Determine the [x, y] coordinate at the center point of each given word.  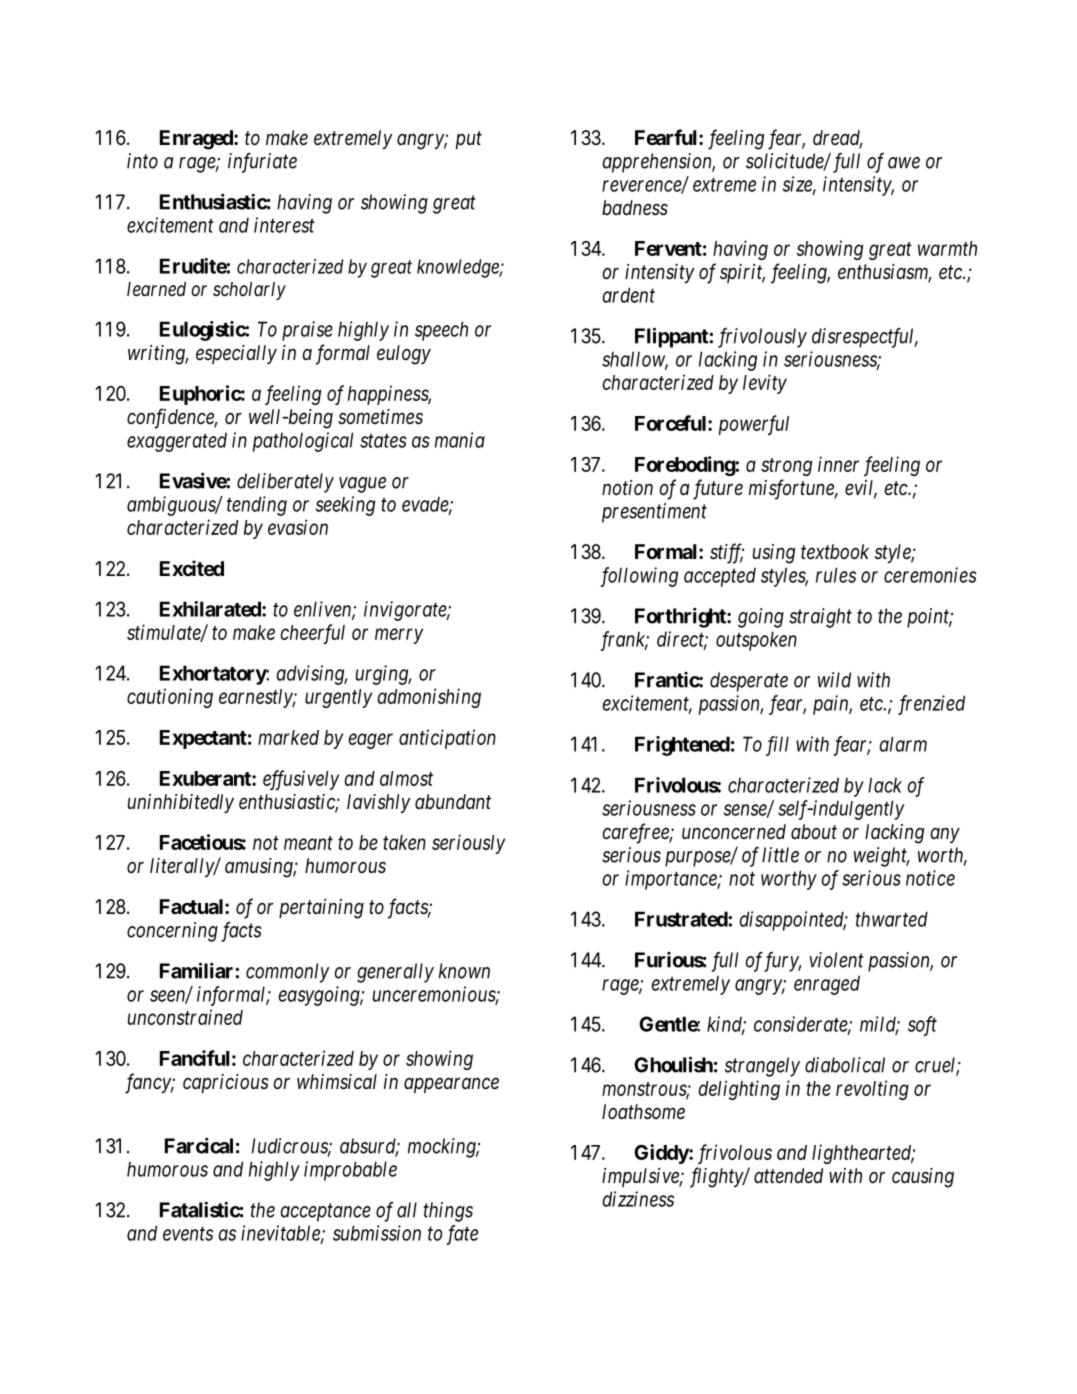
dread [838, 139]
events [188, 1234]
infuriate [262, 163]
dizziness [638, 1199]
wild [834, 680]
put [468, 140]
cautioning [170, 698]
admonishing [429, 698]
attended [788, 1176]
